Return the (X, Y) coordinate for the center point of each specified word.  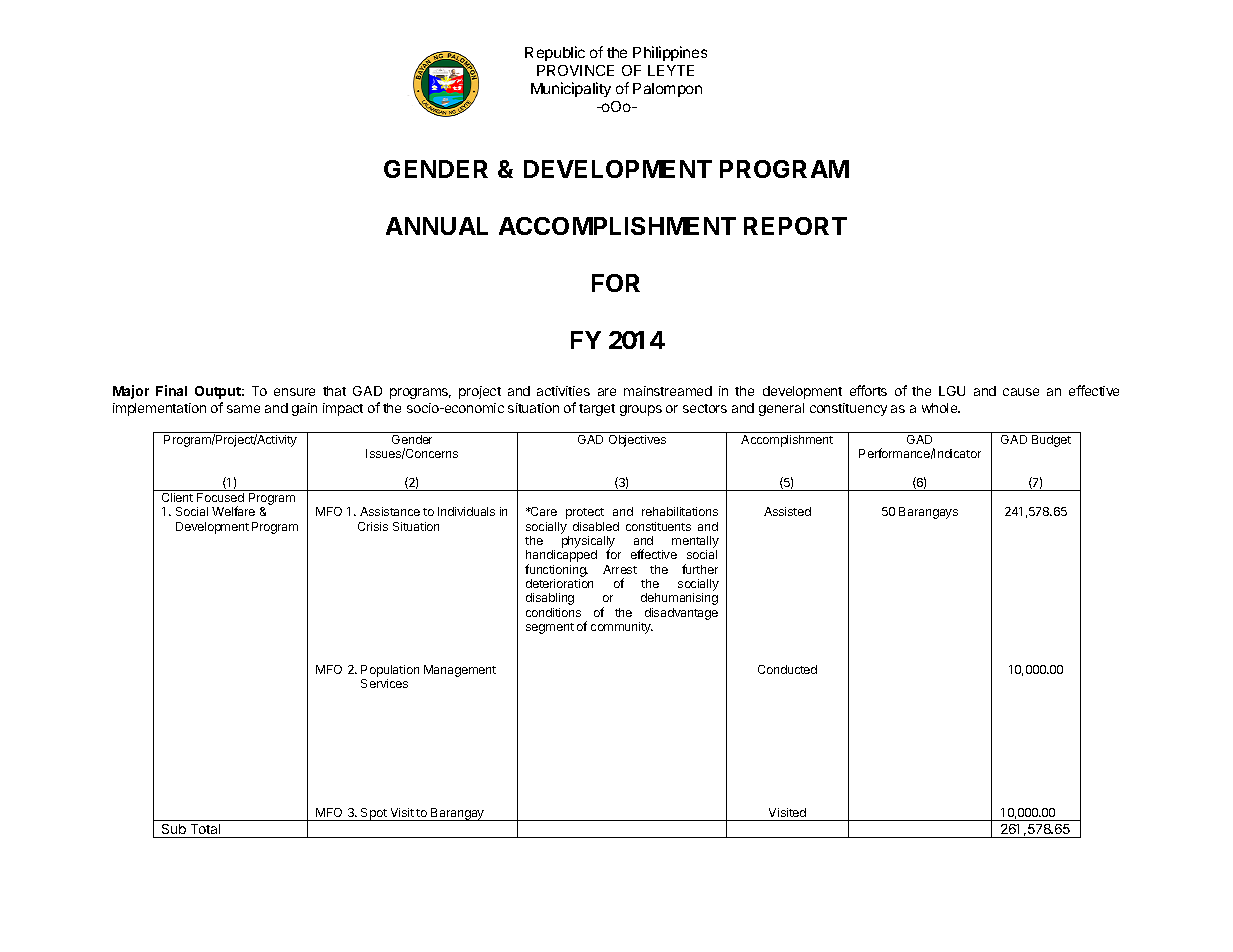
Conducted (787, 669)
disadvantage (681, 614)
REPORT (795, 226)
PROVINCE (575, 70)
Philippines (670, 53)
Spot (374, 814)
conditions (553, 612)
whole (941, 408)
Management (460, 671)
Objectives (637, 441)
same (243, 409)
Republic (555, 53)
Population (390, 671)
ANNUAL (437, 226)
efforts (868, 390)
